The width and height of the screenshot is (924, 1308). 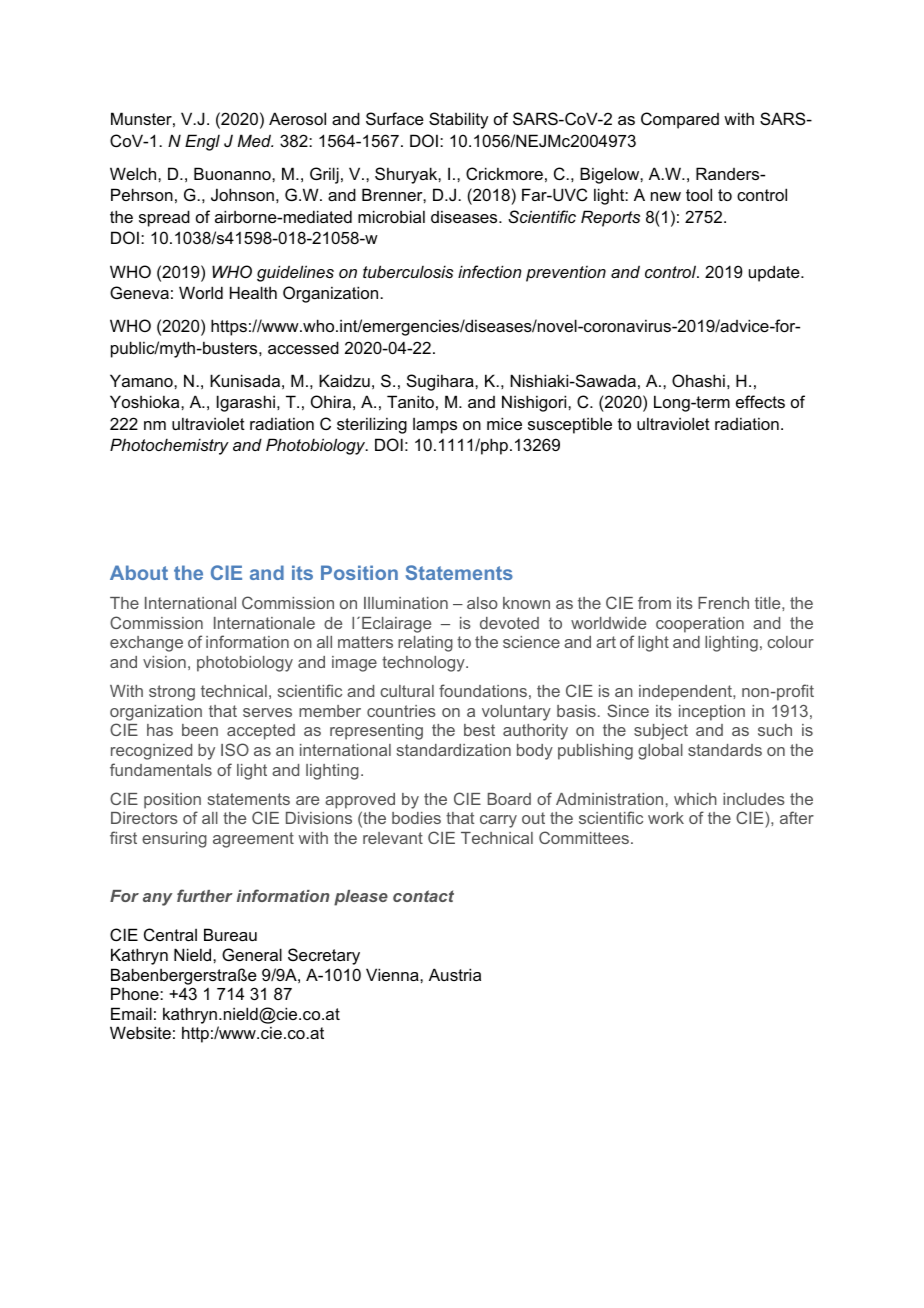 I want to click on also, so click(x=482, y=603).
